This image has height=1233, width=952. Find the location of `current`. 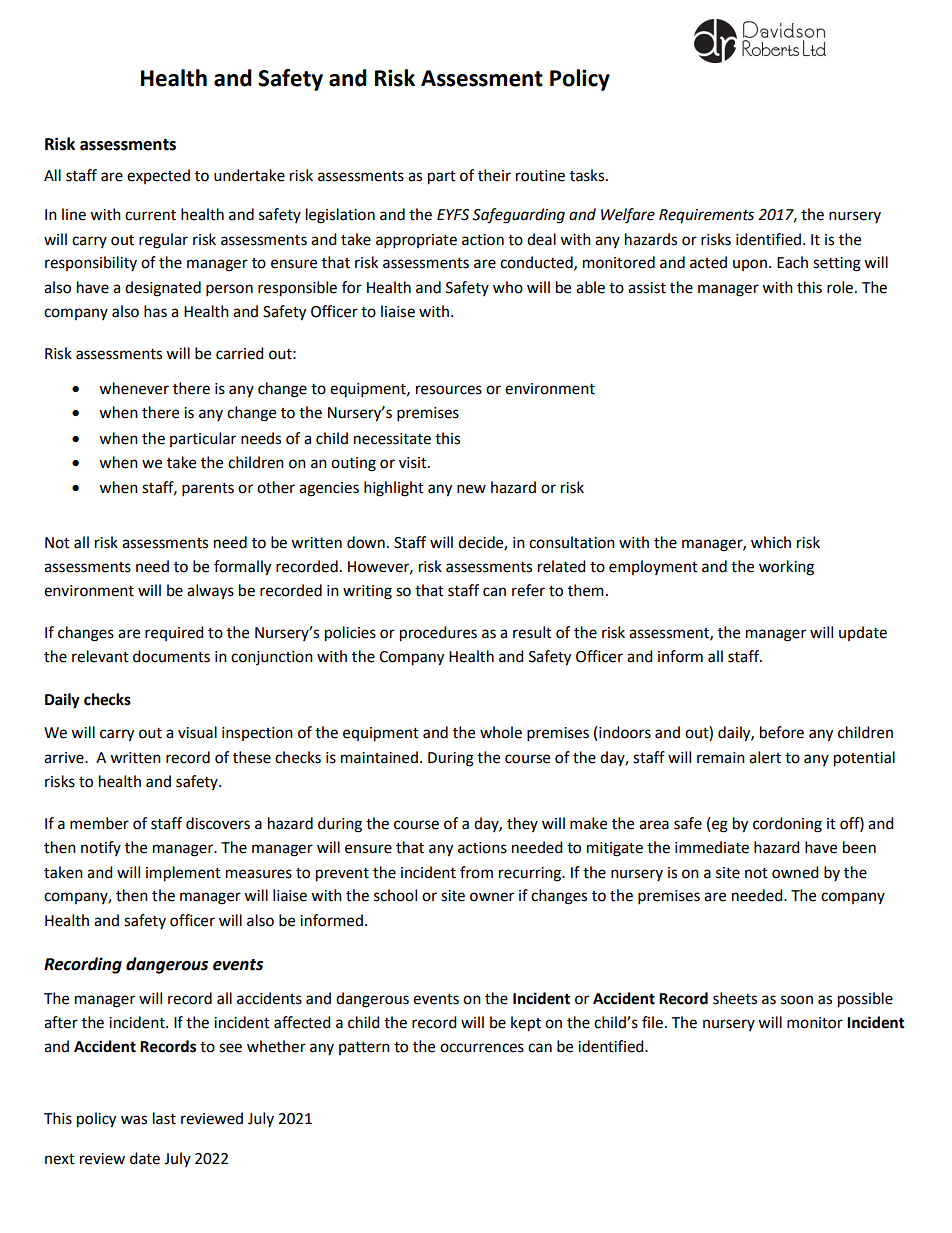

current is located at coordinates (150, 215).
